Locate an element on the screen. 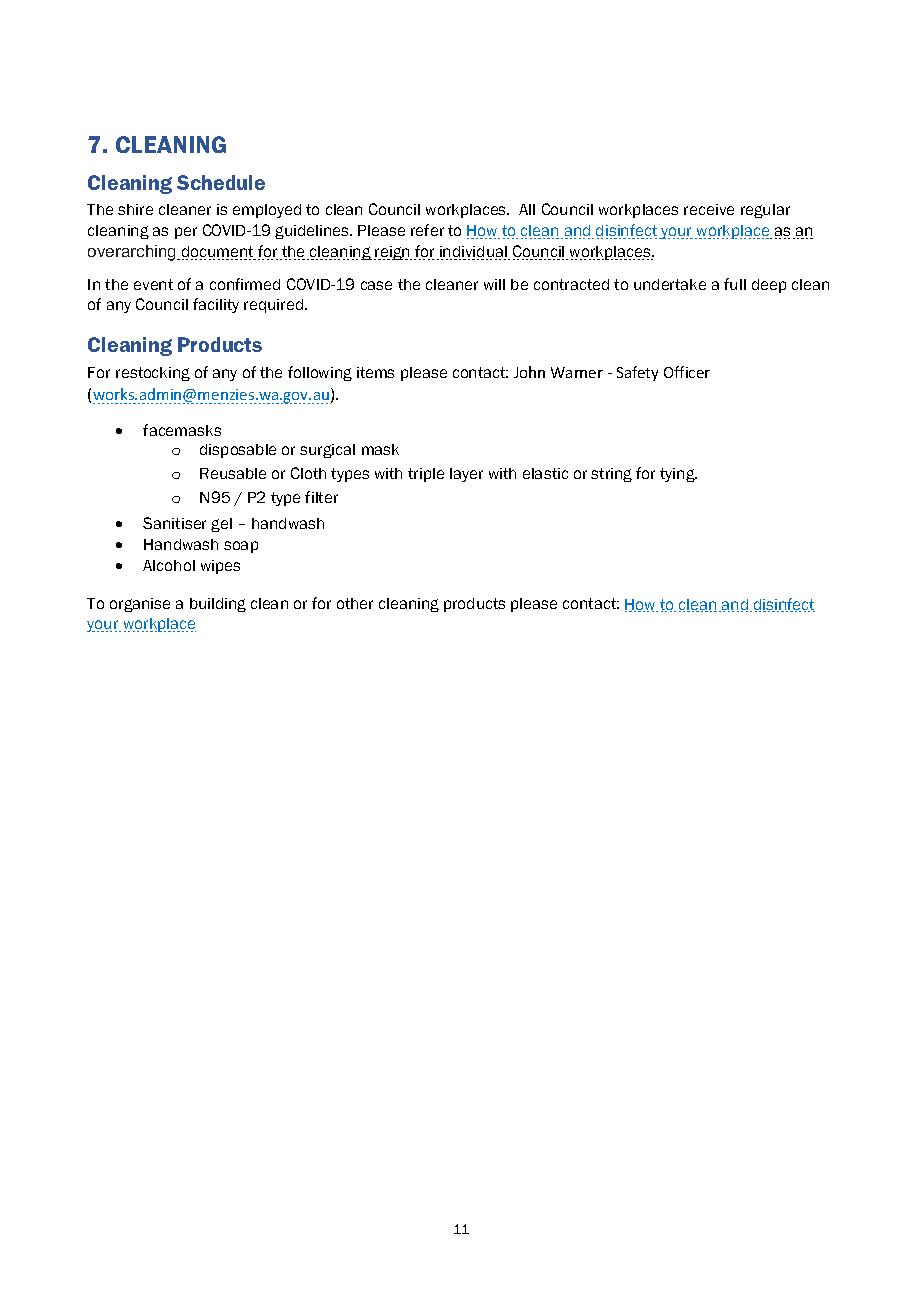  layer is located at coordinates (466, 475).
